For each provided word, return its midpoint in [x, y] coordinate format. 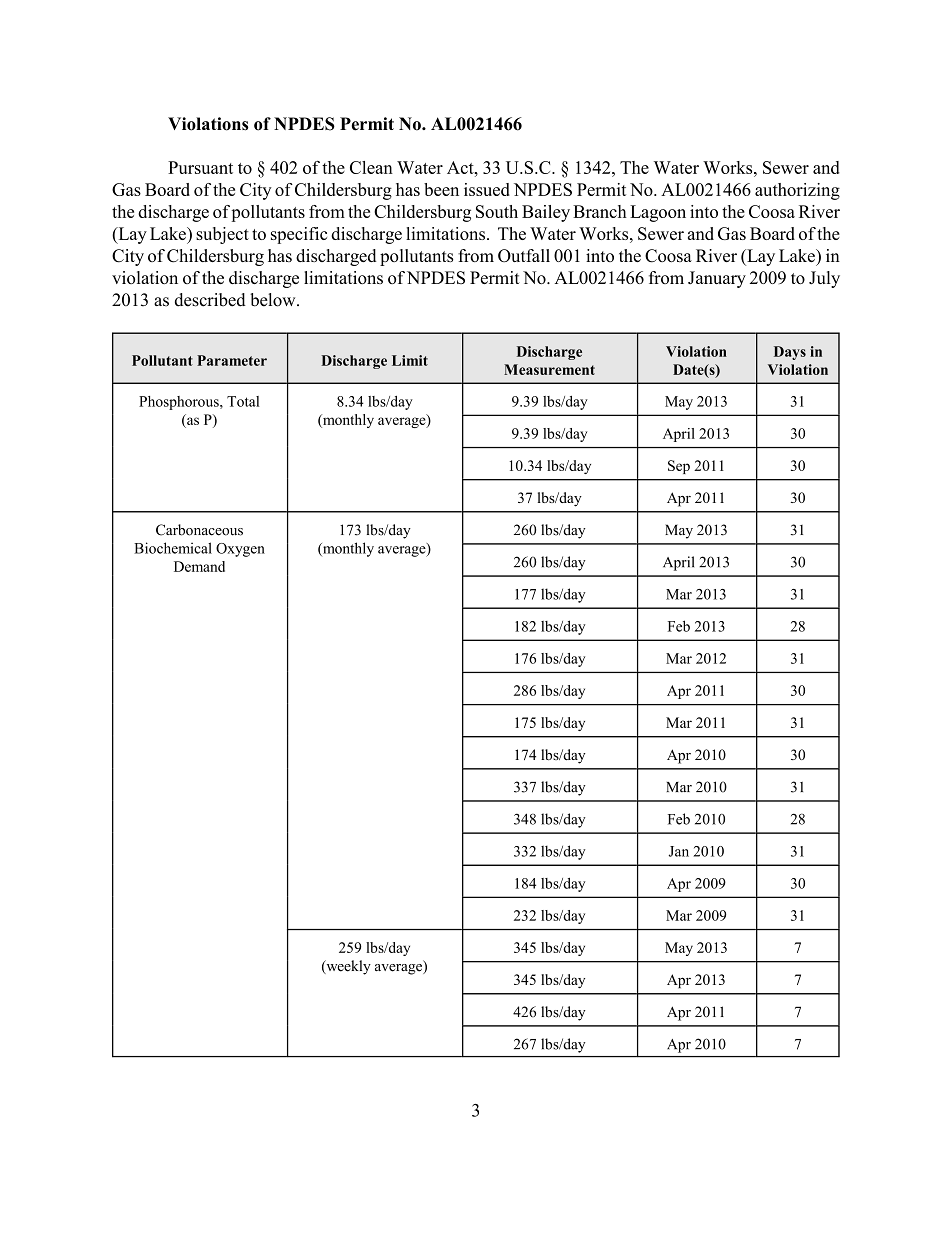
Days [790, 353]
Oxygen [240, 550]
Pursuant [200, 167]
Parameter [232, 360]
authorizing [797, 191]
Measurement [549, 369]
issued [487, 189]
